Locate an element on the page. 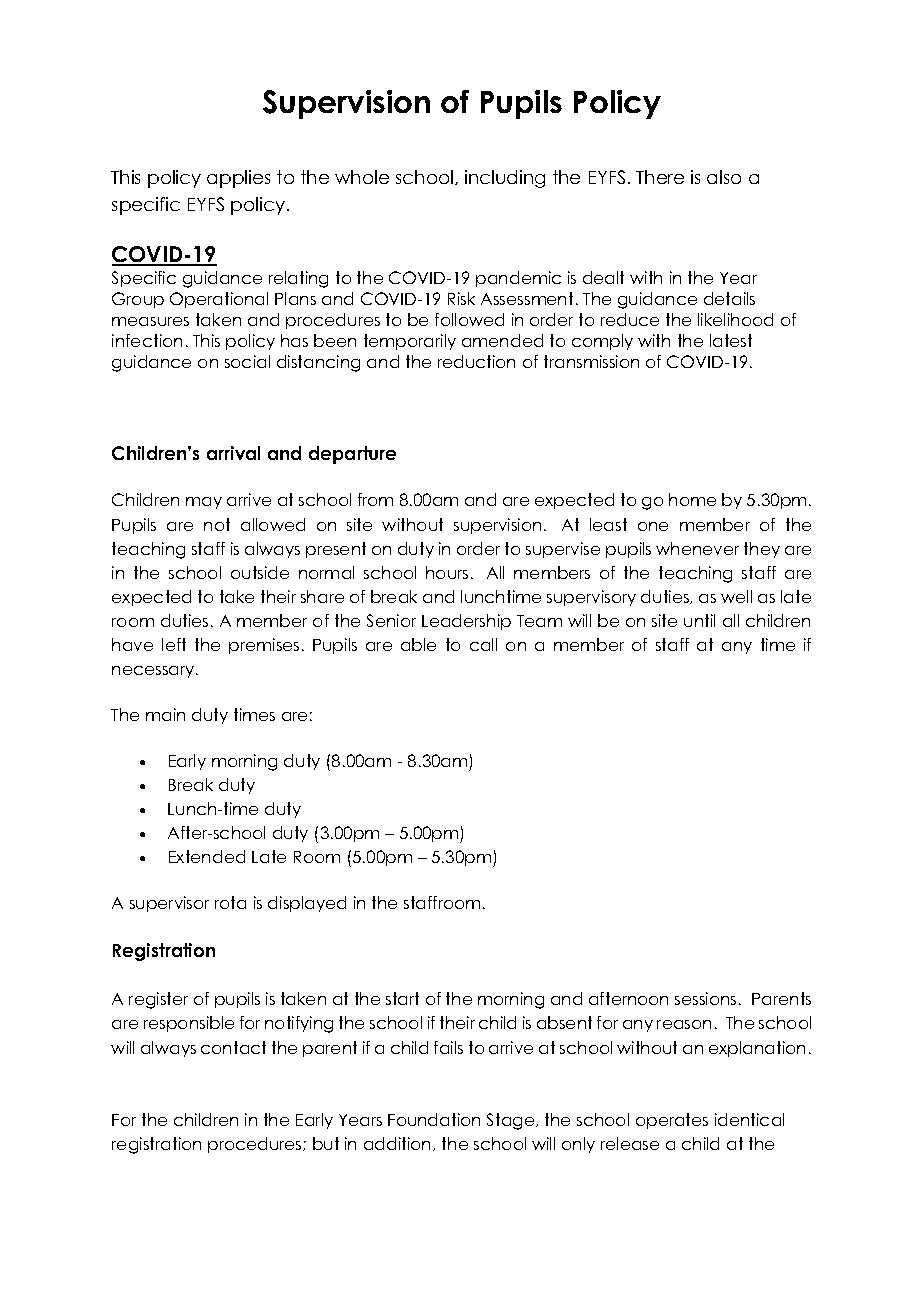 This page has width=924, height=1308. reduction is located at coordinates (476, 361).
